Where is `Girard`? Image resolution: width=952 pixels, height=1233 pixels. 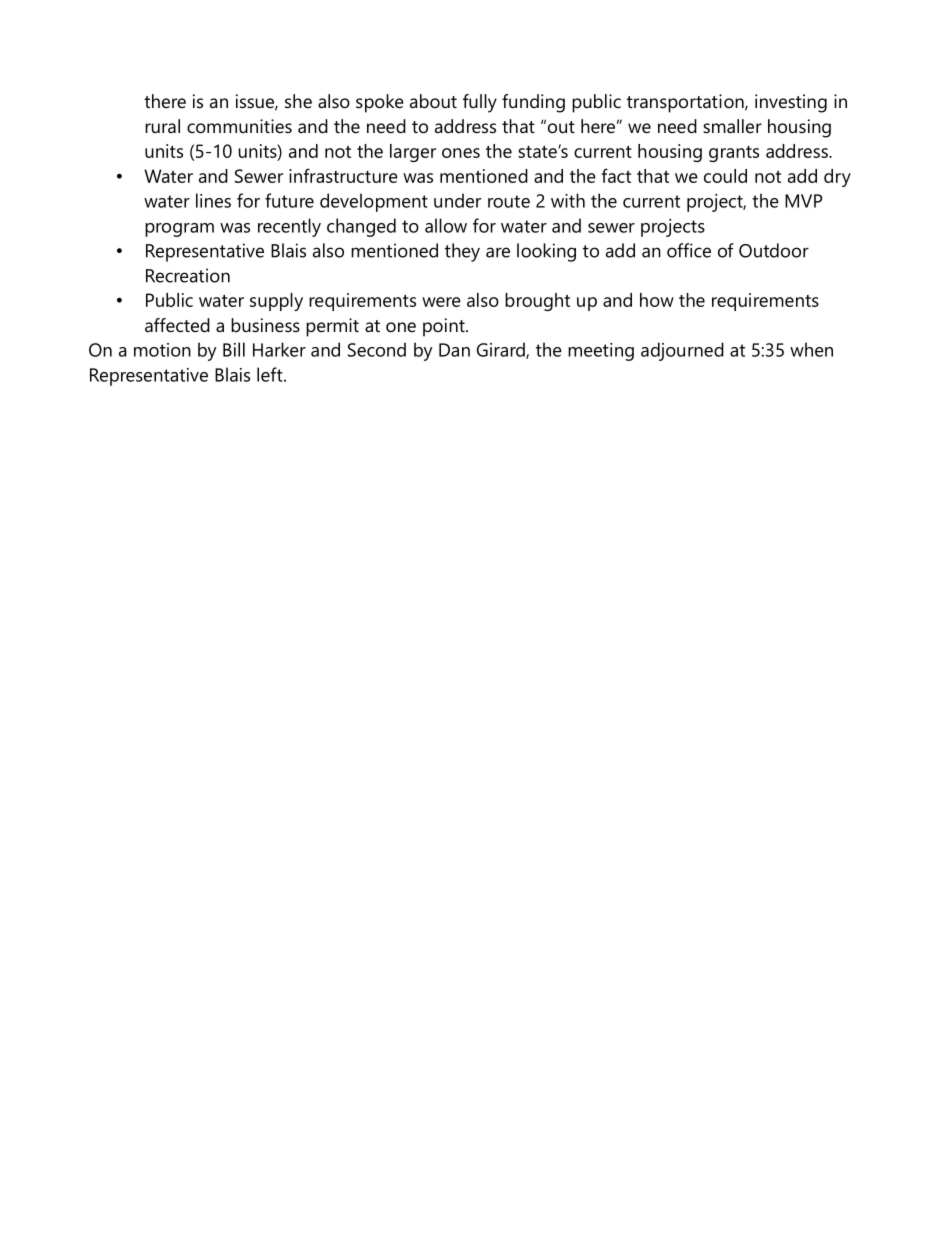
Girard is located at coordinates (502, 350).
